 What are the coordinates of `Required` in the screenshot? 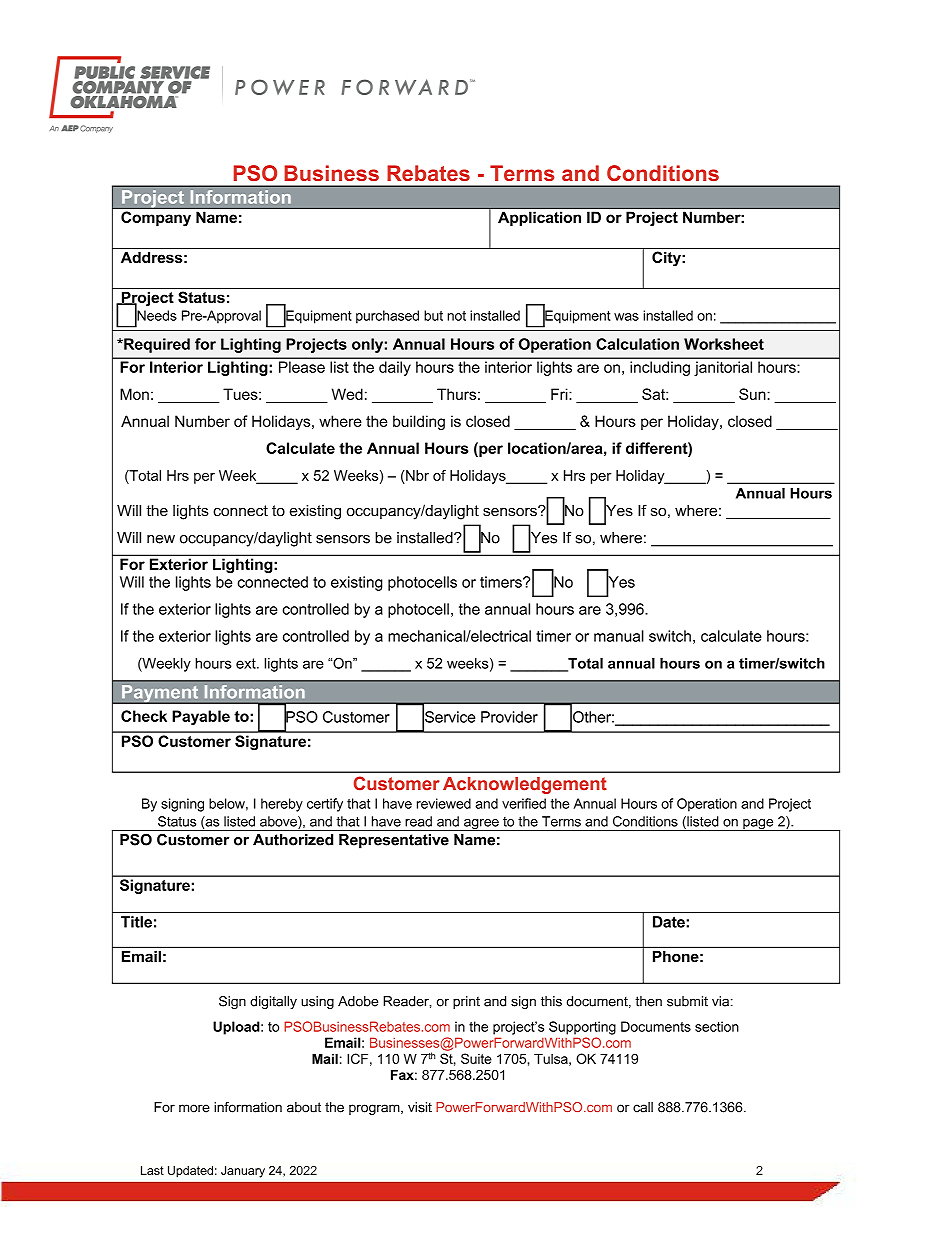 It's located at (156, 345).
